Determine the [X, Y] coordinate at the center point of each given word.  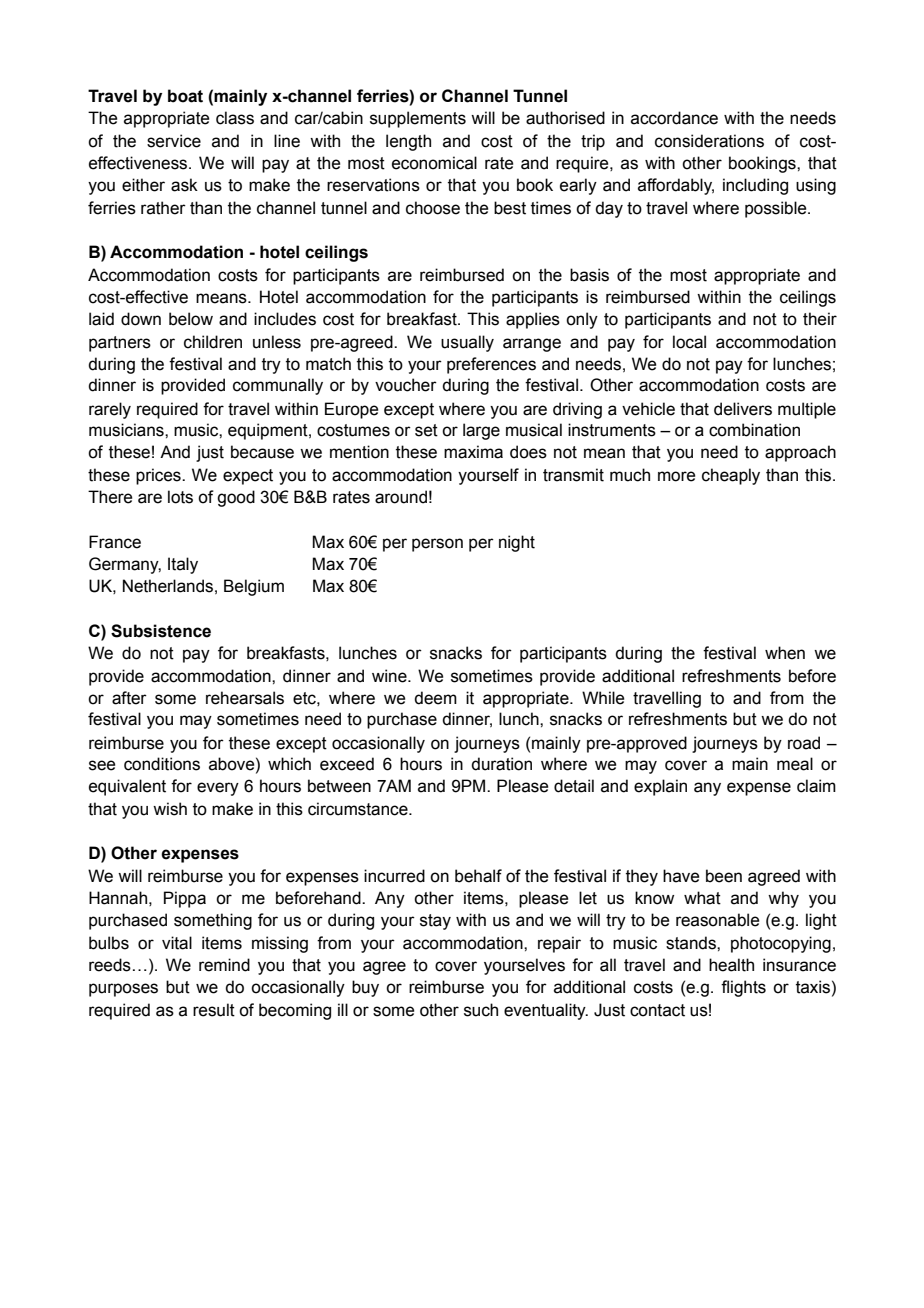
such [481, 1010]
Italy [183, 565]
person [437, 545]
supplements [418, 119]
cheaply [731, 476]
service [174, 141]
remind [224, 965]
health [731, 965]
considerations [709, 141]
